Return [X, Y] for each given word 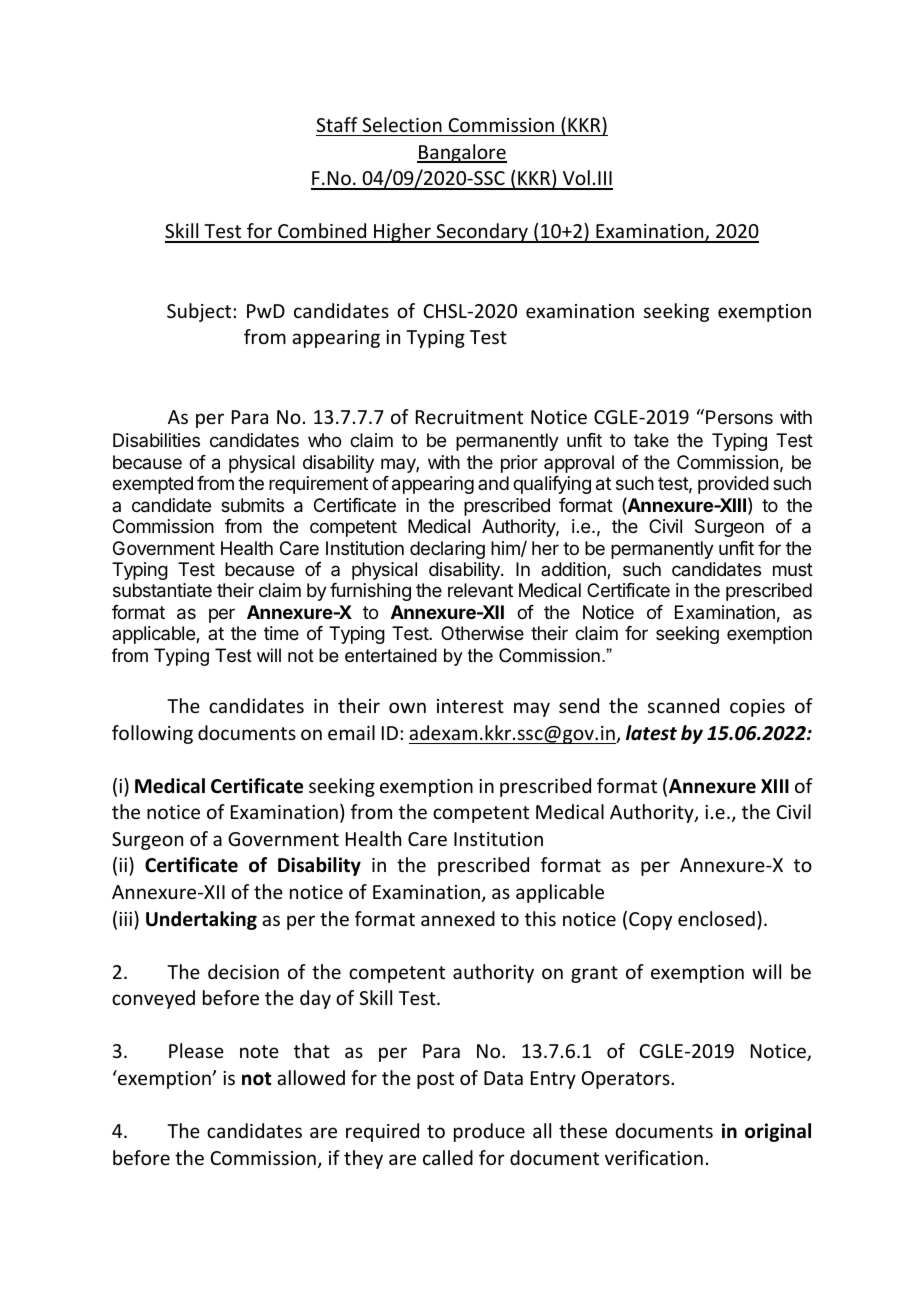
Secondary [482, 233]
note [259, 1051]
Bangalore [462, 153]
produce [489, 1132]
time [281, 633]
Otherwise [482, 633]
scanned [683, 705]
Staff [337, 124]
